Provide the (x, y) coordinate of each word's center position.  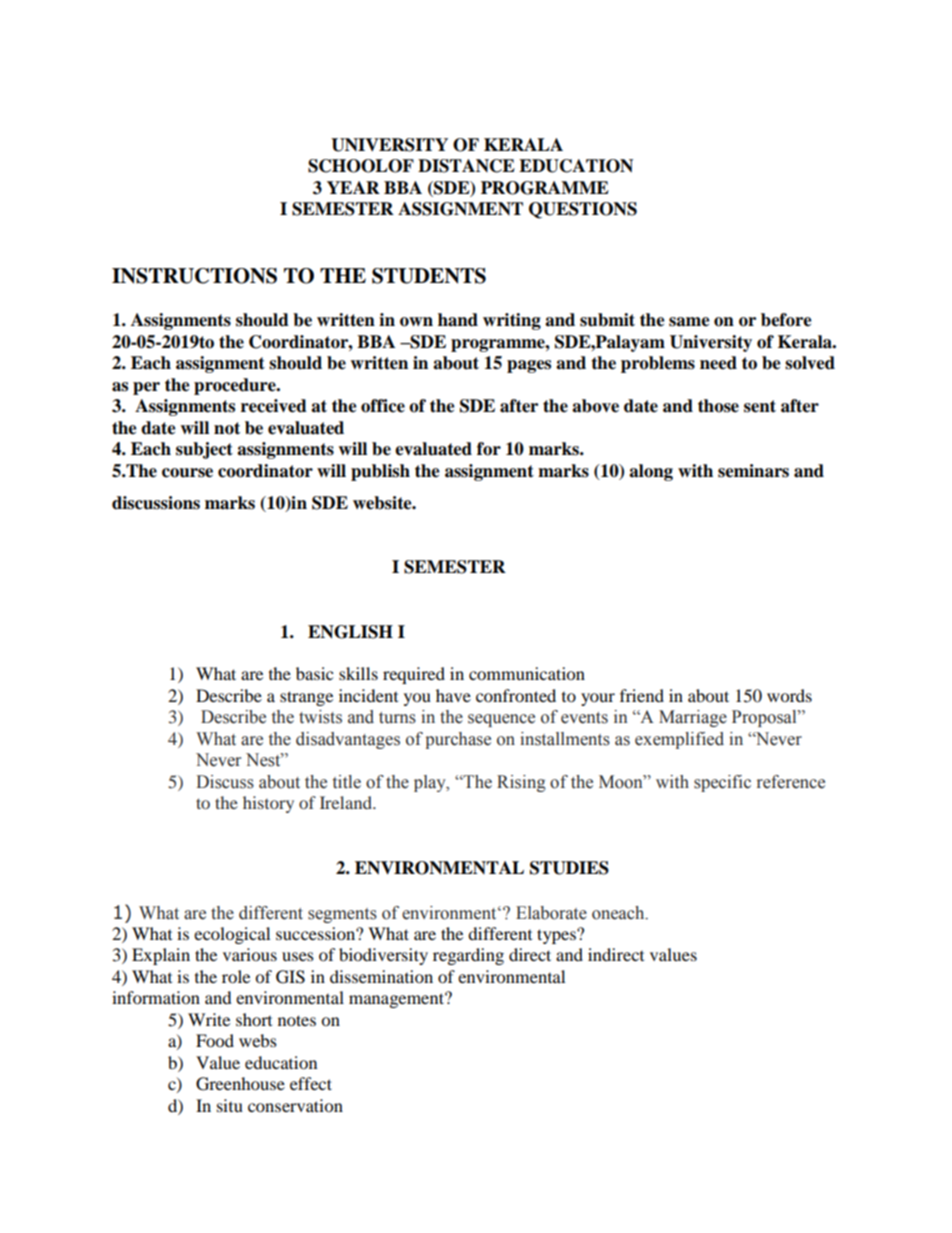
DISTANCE (466, 166)
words (789, 695)
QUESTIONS (583, 210)
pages (529, 366)
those (718, 406)
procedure (236, 386)
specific (722, 783)
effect (311, 1083)
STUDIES (569, 868)
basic (314, 673)
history (268, 804)
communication (527, 673)
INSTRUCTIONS (194, 276)
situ (230, 1105)
